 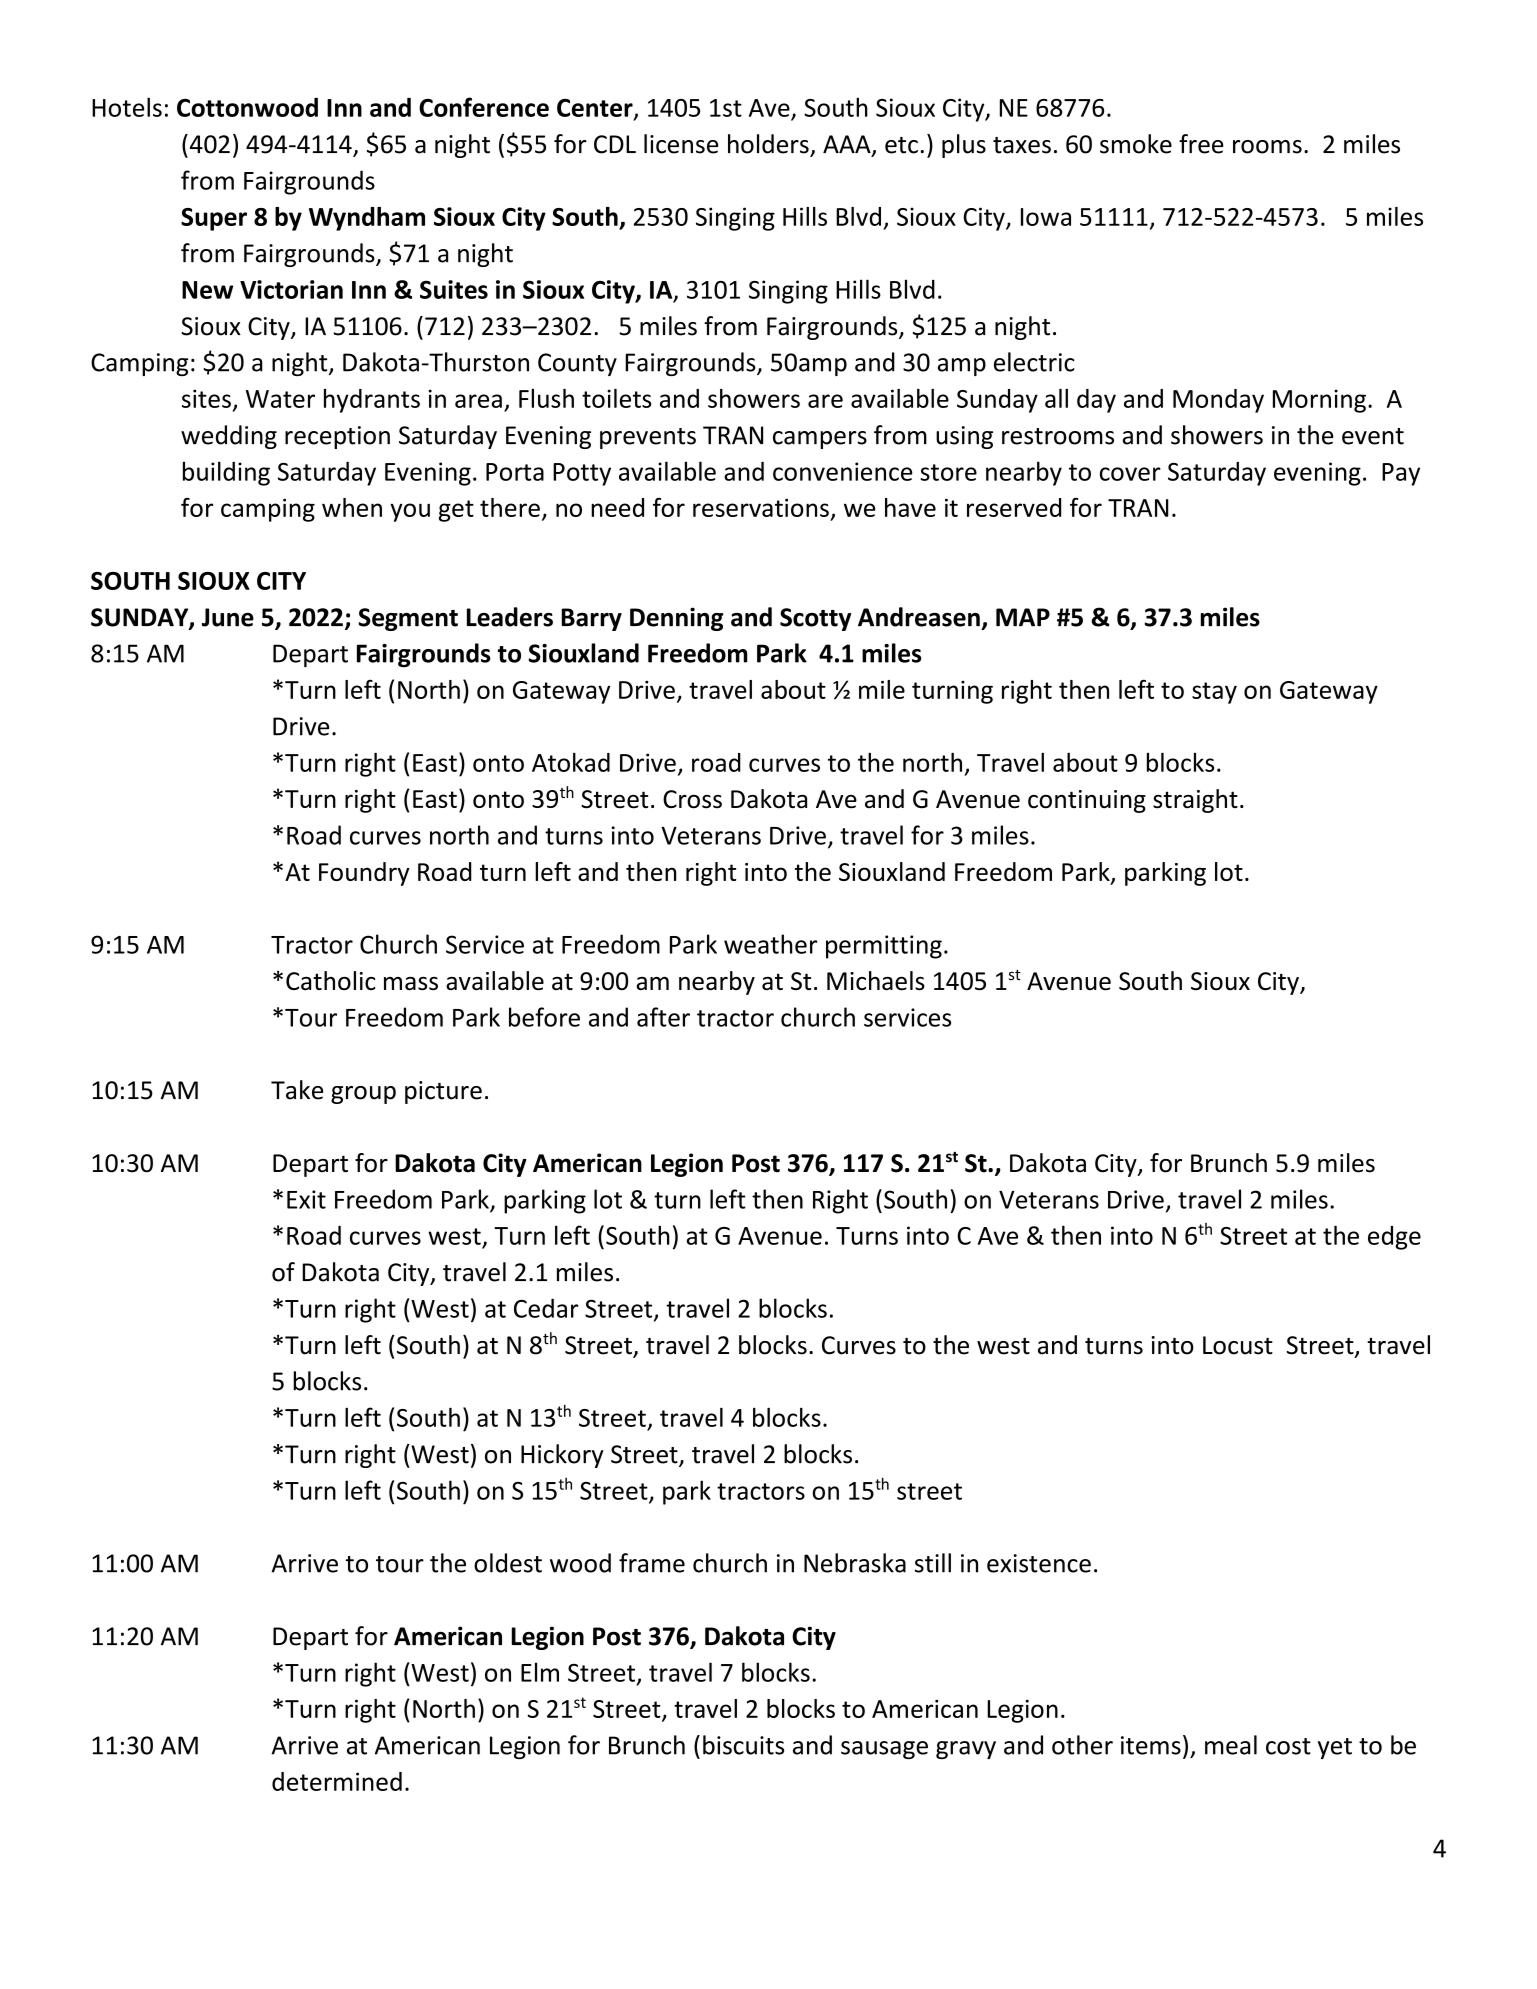 What do you see at coordinates (306, 1199) in the image?
I see `Exit` at bounding box center [306, 1199].
